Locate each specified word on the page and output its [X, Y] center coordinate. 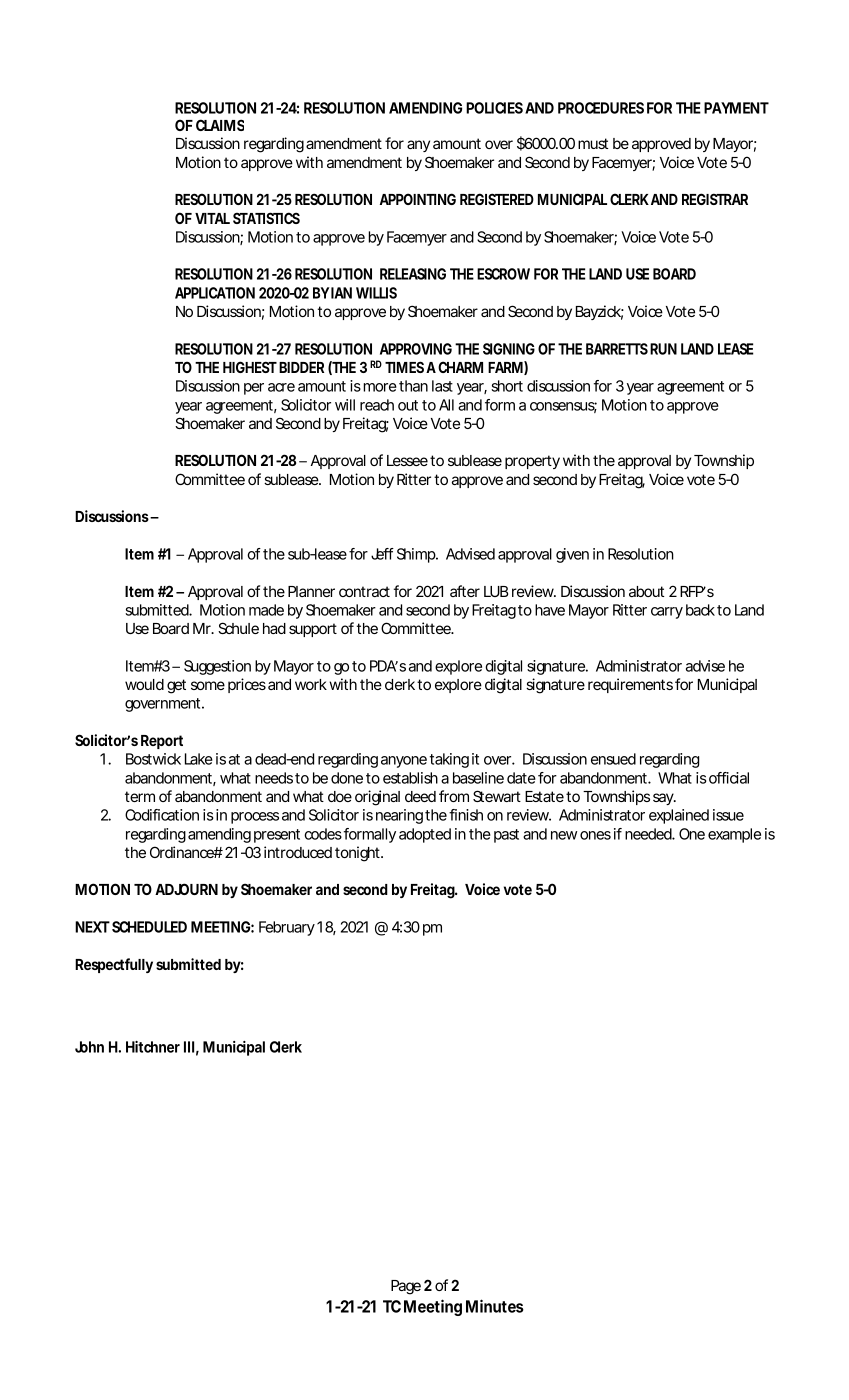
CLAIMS [220, 125]
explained [679, 816]
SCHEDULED [149, 927]
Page [406, 1287]
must [593, 143]
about [647, 591]
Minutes [495, 1306]
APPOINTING [418, 199]
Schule [238, 628]
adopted [425, 835]
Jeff [382, 554]
